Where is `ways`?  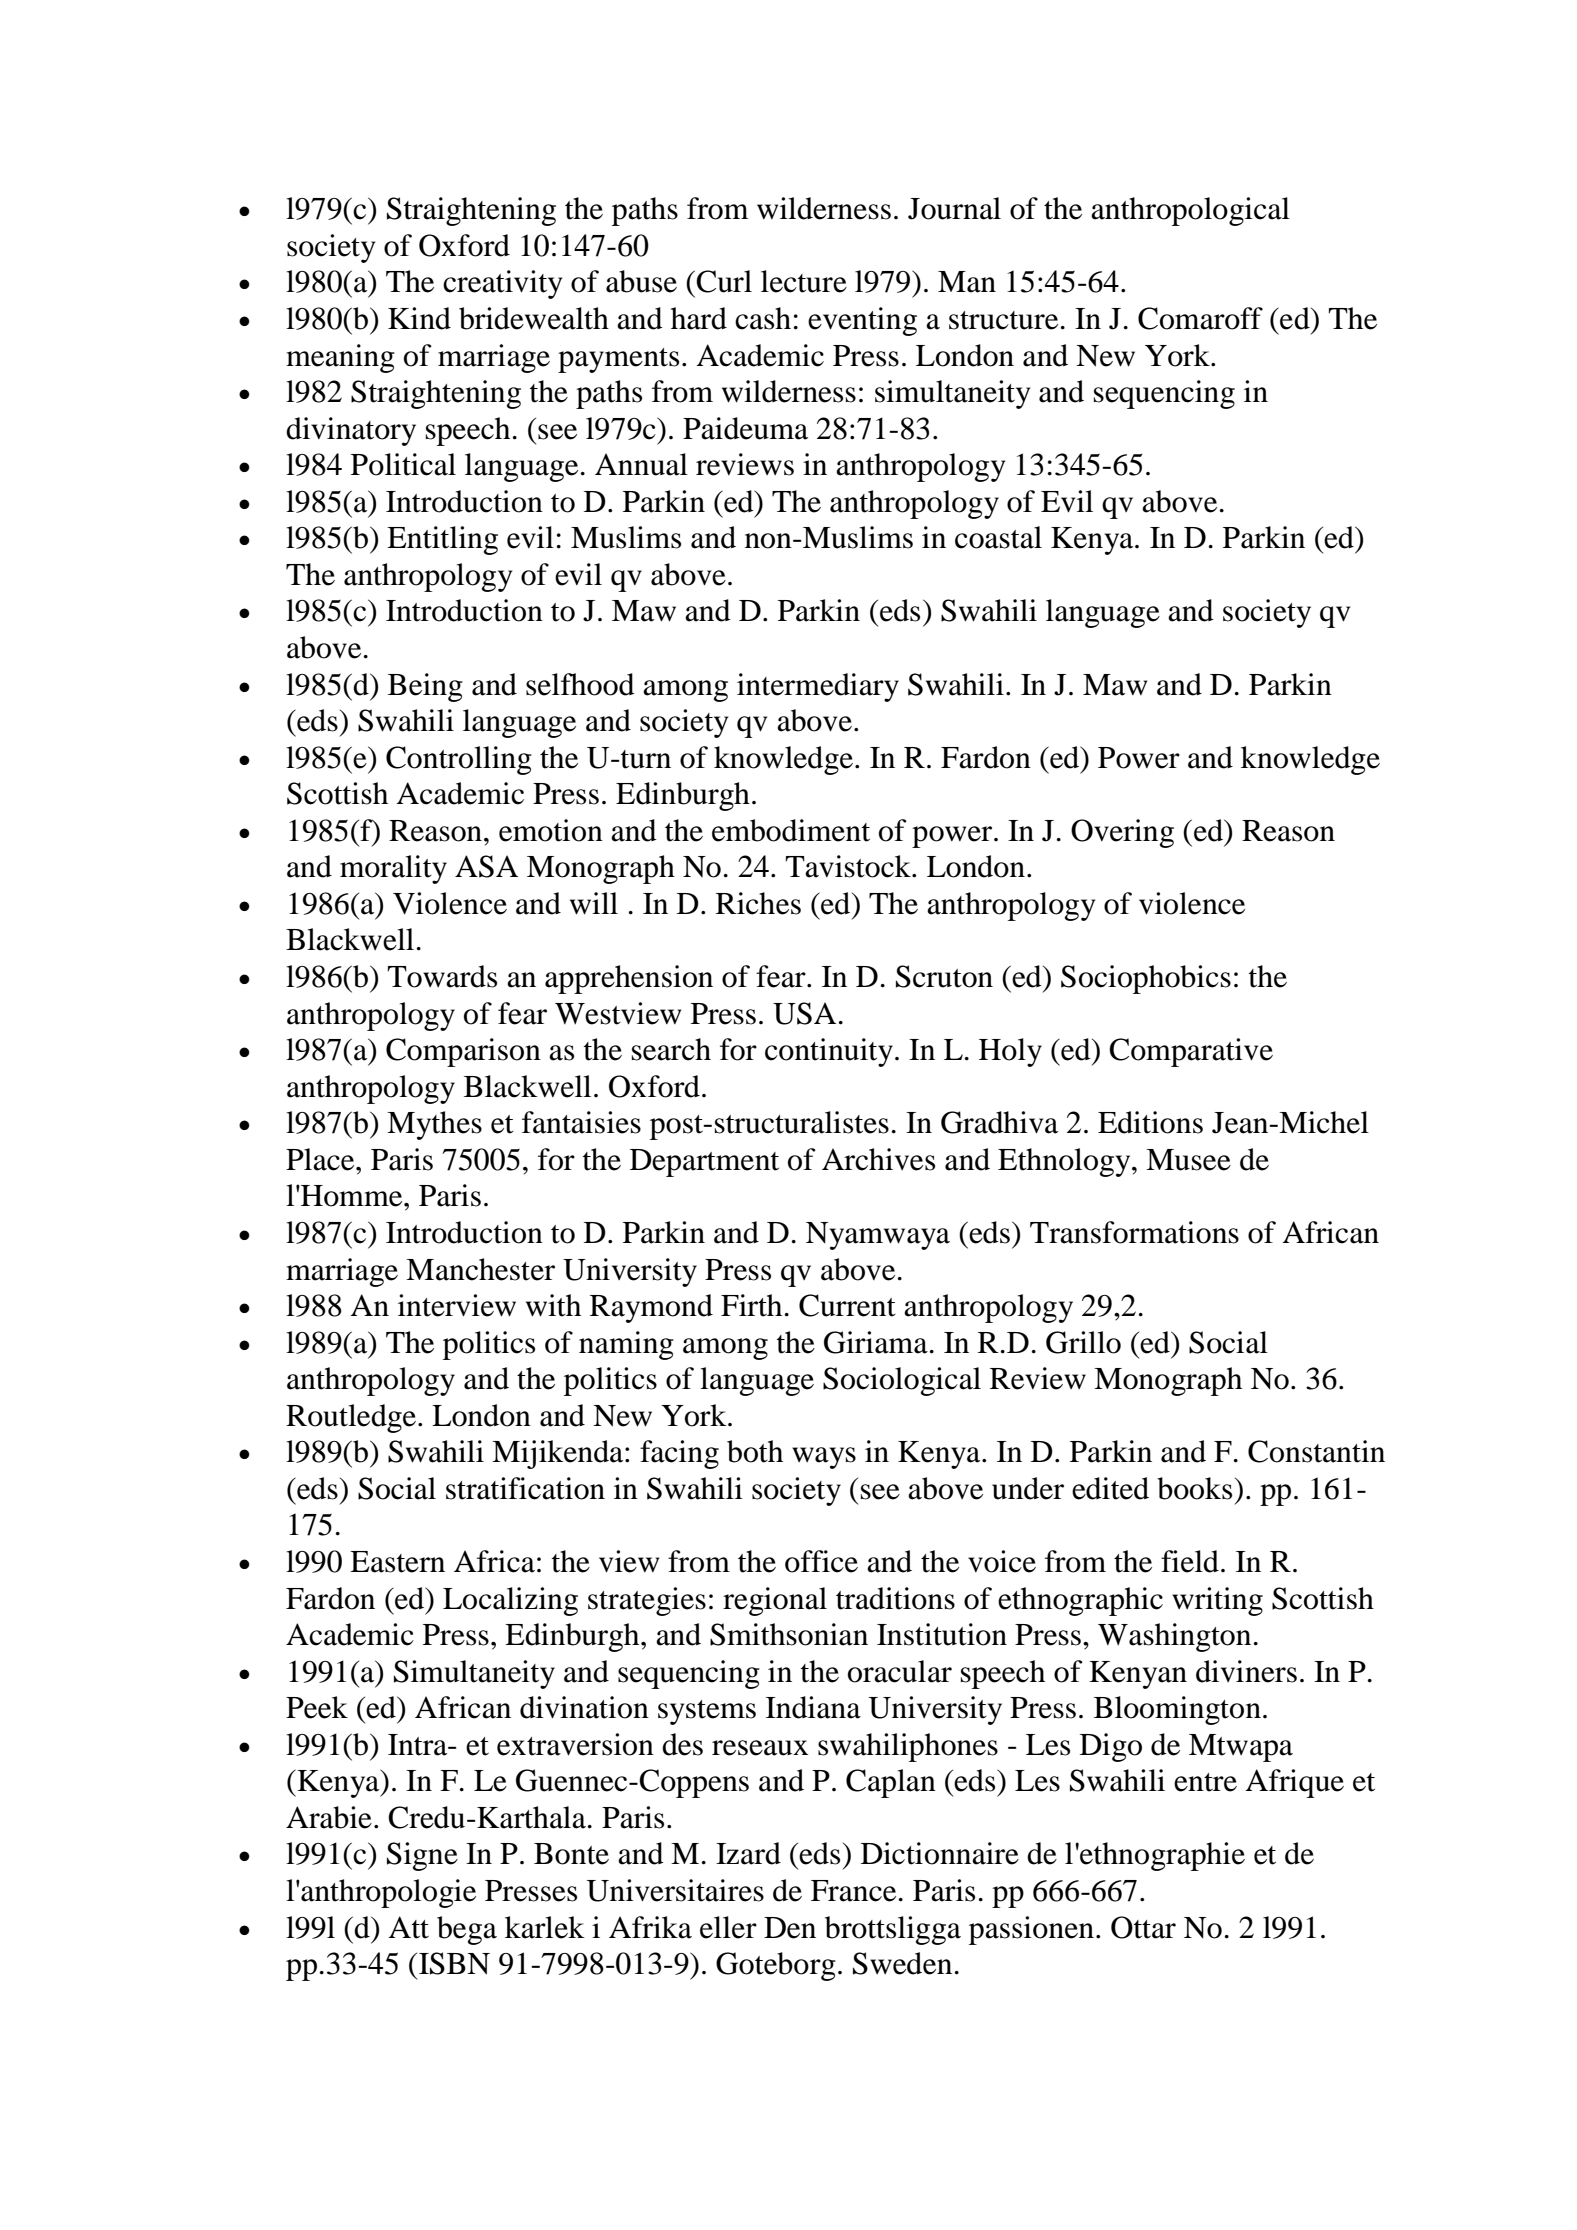 ways is located at coordinates (824, 1458).
